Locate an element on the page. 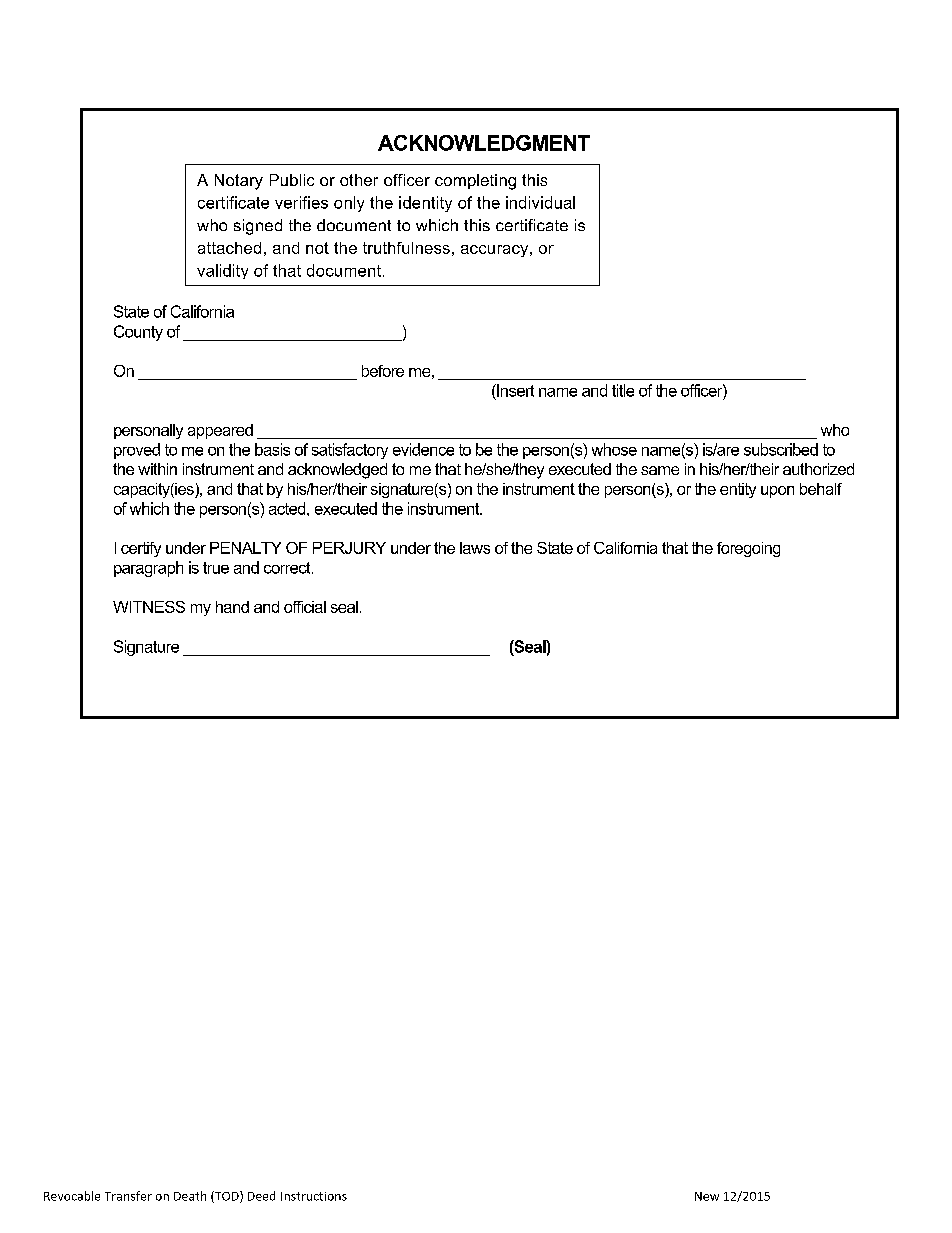 Image resolution: width=952 pixels, height=1233 pixels. Transfer is located at coordinates (128, 1196).
